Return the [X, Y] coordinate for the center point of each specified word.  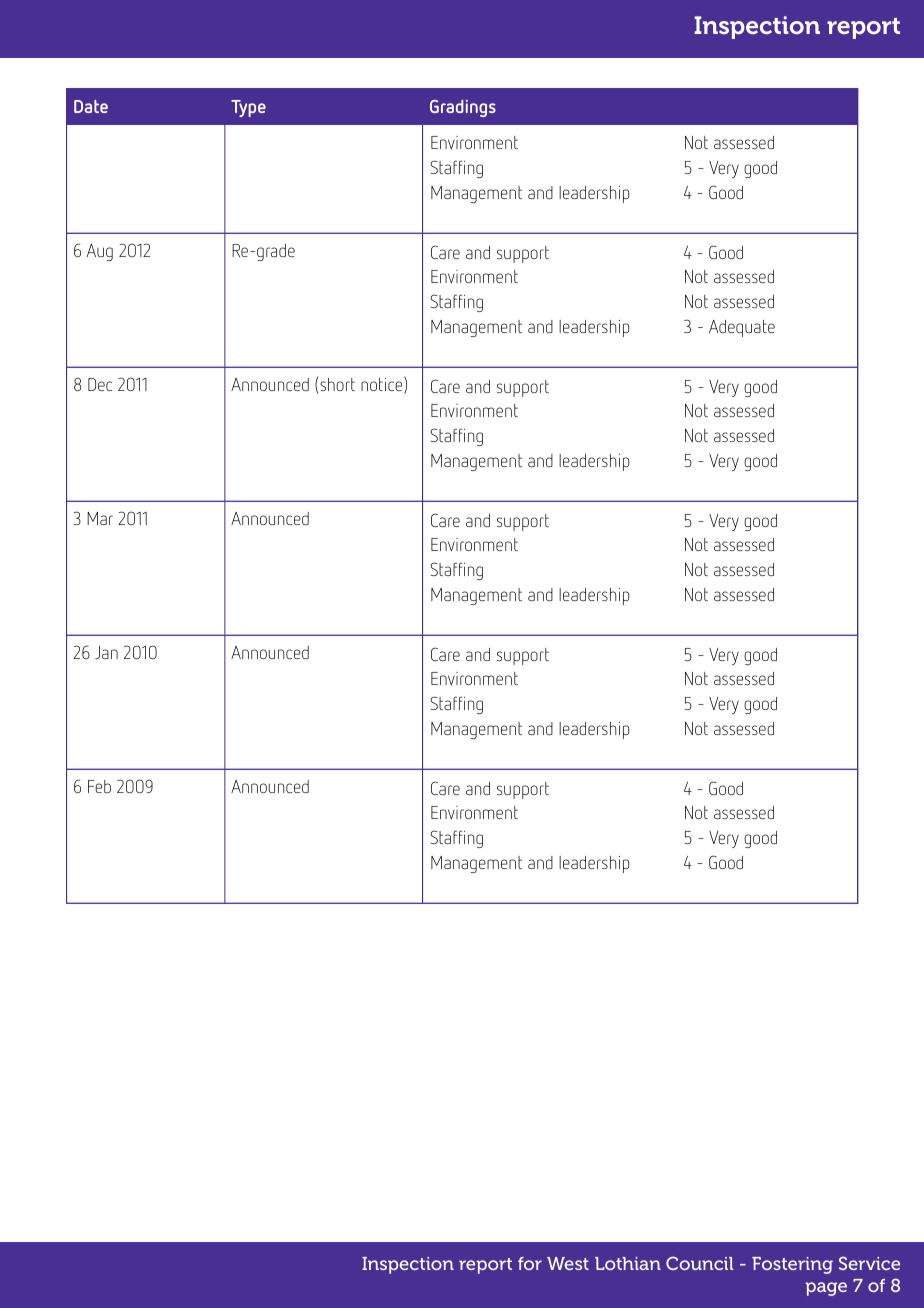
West [568, 1263]
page [826, 1289]
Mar [100, 518]
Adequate [742, 328]
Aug [100, 252]
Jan [106, 652]
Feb [99, 786]
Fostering [792, 1265]
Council [699, 1263]
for [530, 1263]
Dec [100, 384]
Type [248, 108]
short [337, 384]
